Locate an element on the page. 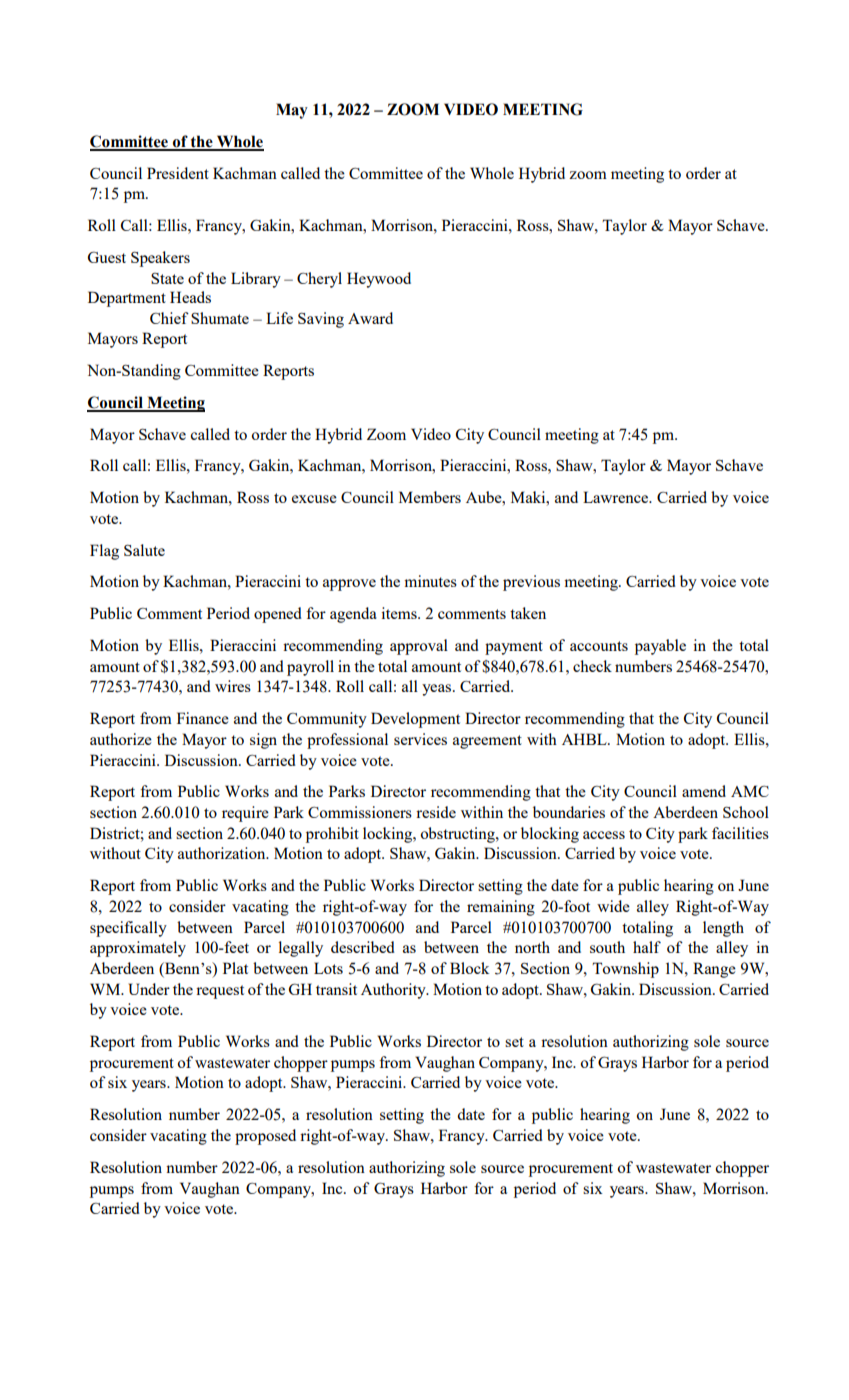 The height and width of the page is (1400, 849). Lawrence is located at coordinates (617, 497).
